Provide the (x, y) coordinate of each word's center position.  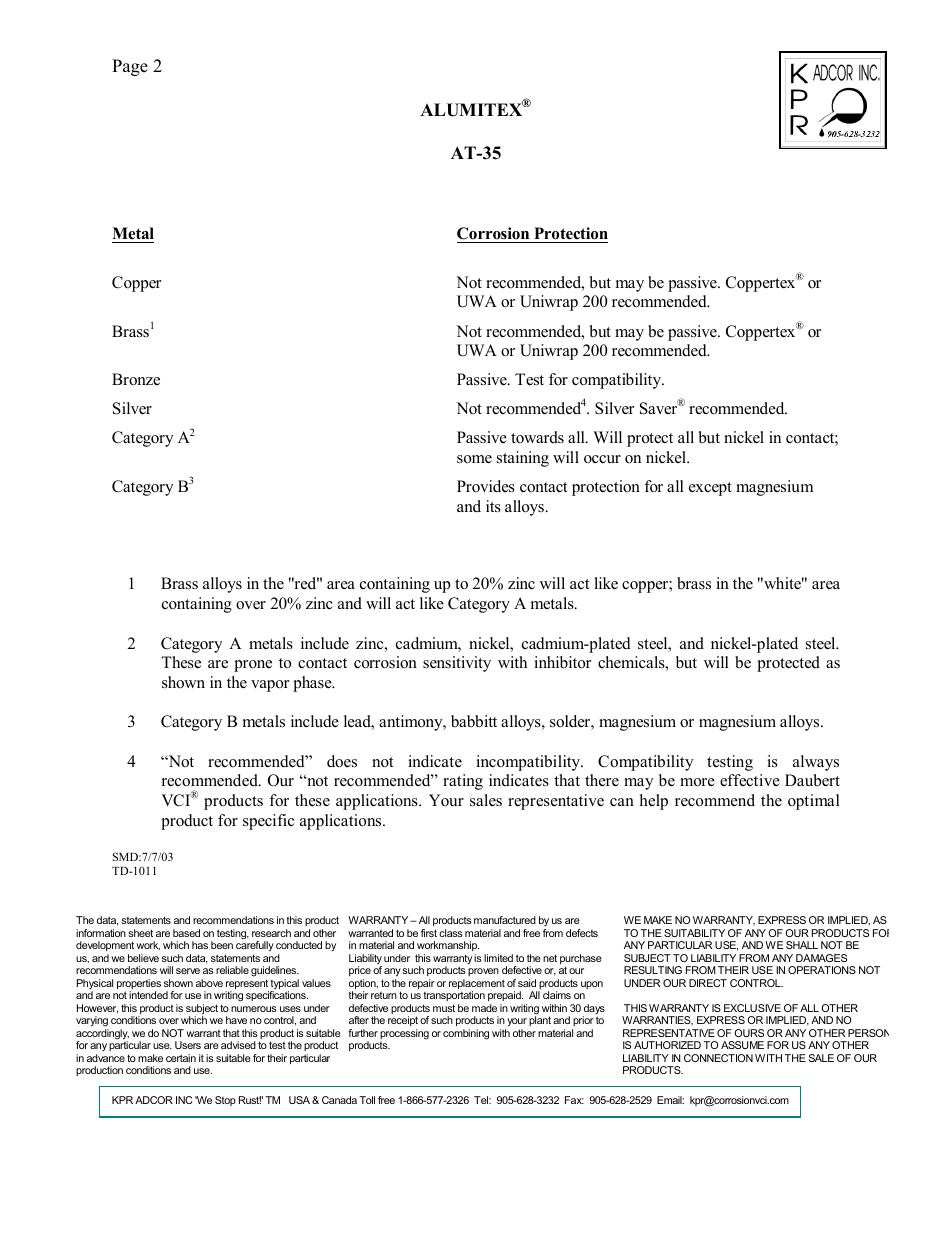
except (710, 489)
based (186, 933)
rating (463, 782)
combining (466, 1034)
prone (253, 666)
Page (130, 67)
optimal (814, 802)
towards (537, 437)
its (493, 506)
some (474, 459)
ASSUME (742, 1045)
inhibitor (562, 662)
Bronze (136, 379)
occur (602, 459)
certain (181, 1058)
